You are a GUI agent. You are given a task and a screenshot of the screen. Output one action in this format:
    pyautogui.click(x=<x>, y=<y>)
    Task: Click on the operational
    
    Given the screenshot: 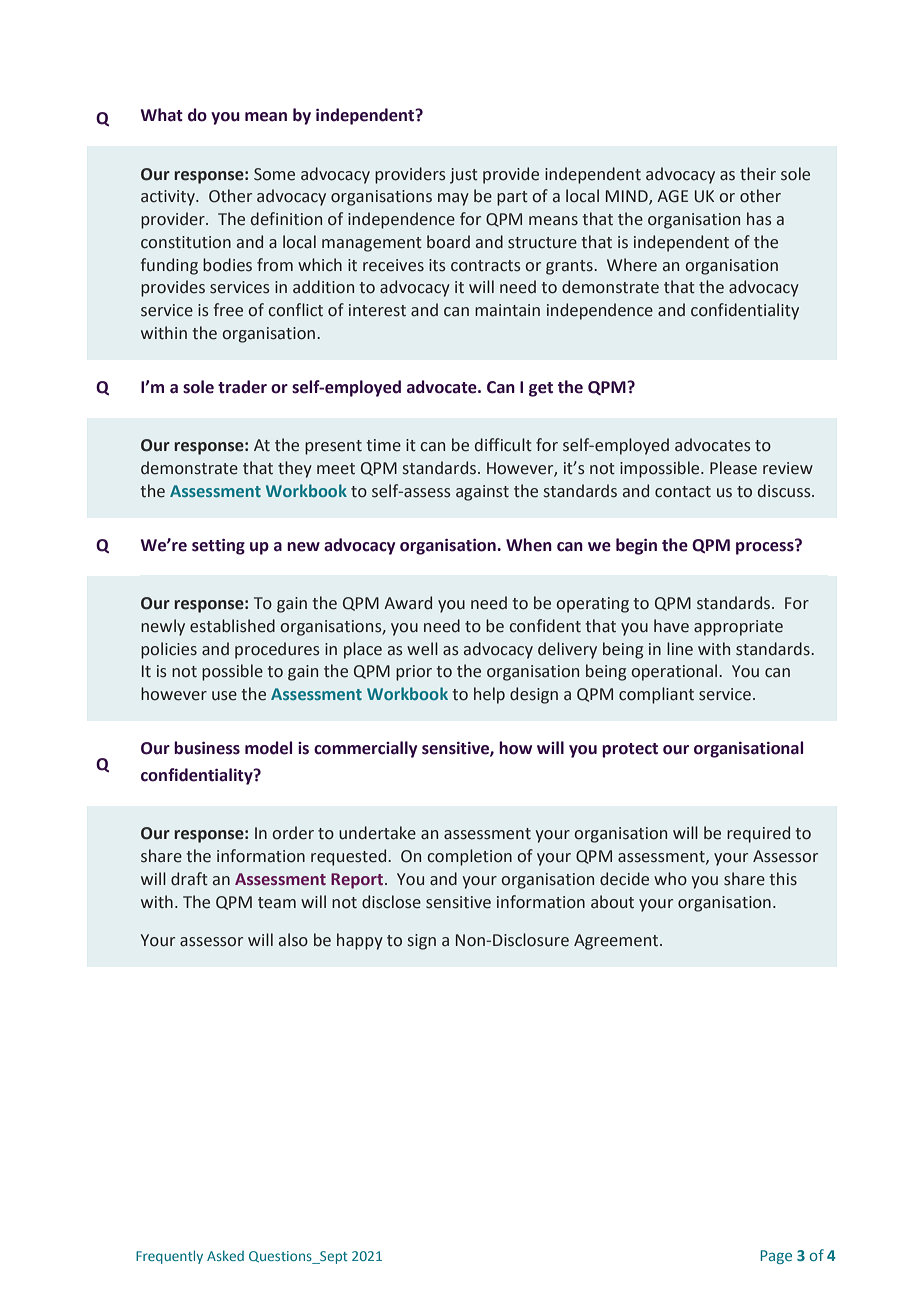 What is the action you would take?
    pyautogui.click(x=675, y=672)
